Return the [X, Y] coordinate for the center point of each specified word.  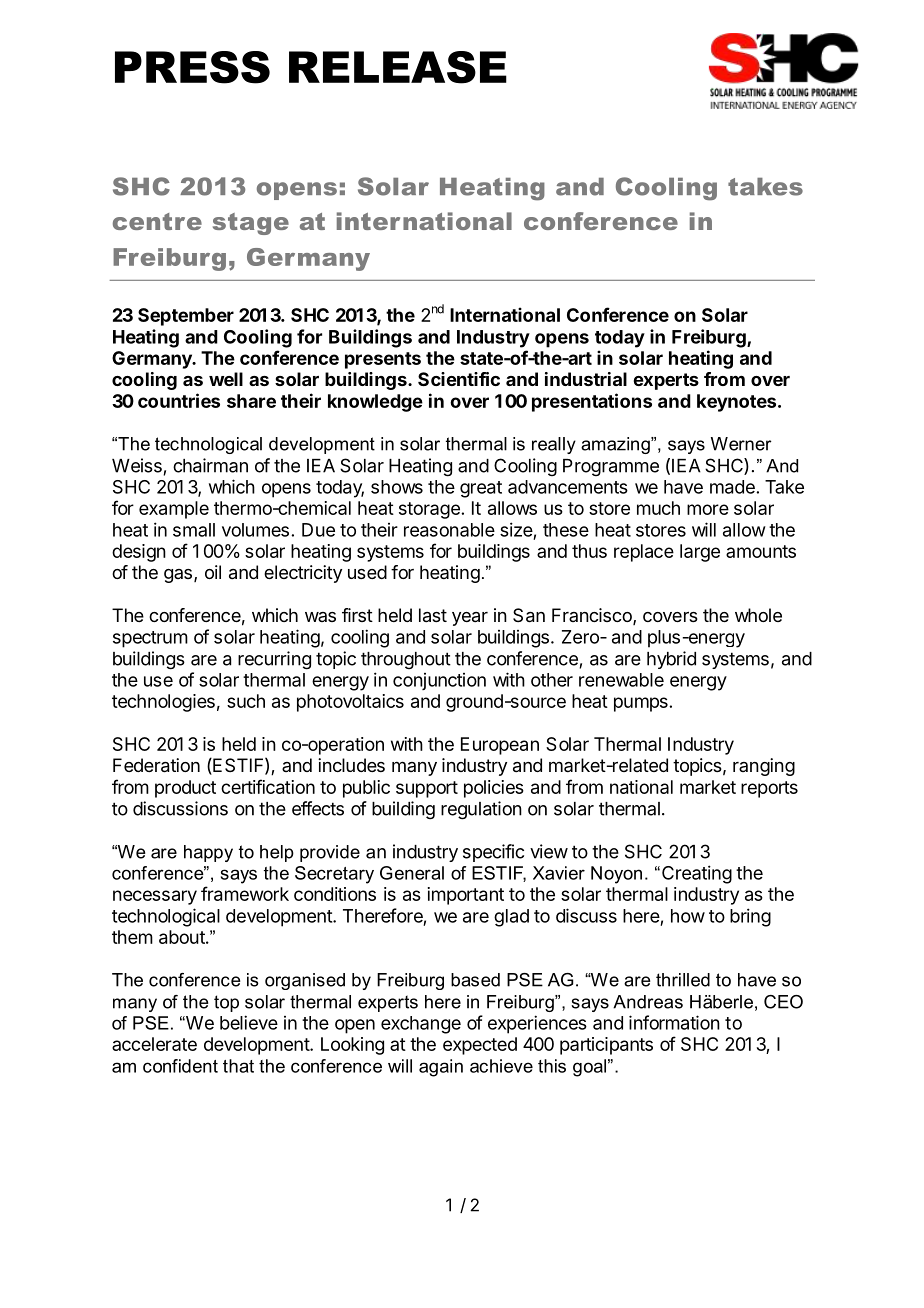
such [246, 701]
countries [179, 400]
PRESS [192, 67]
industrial [586, 379]
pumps [642, 704]
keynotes [736, 403]
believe [249, 1022]
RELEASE [398, 67]
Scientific [459, 379]
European [500, 746]
